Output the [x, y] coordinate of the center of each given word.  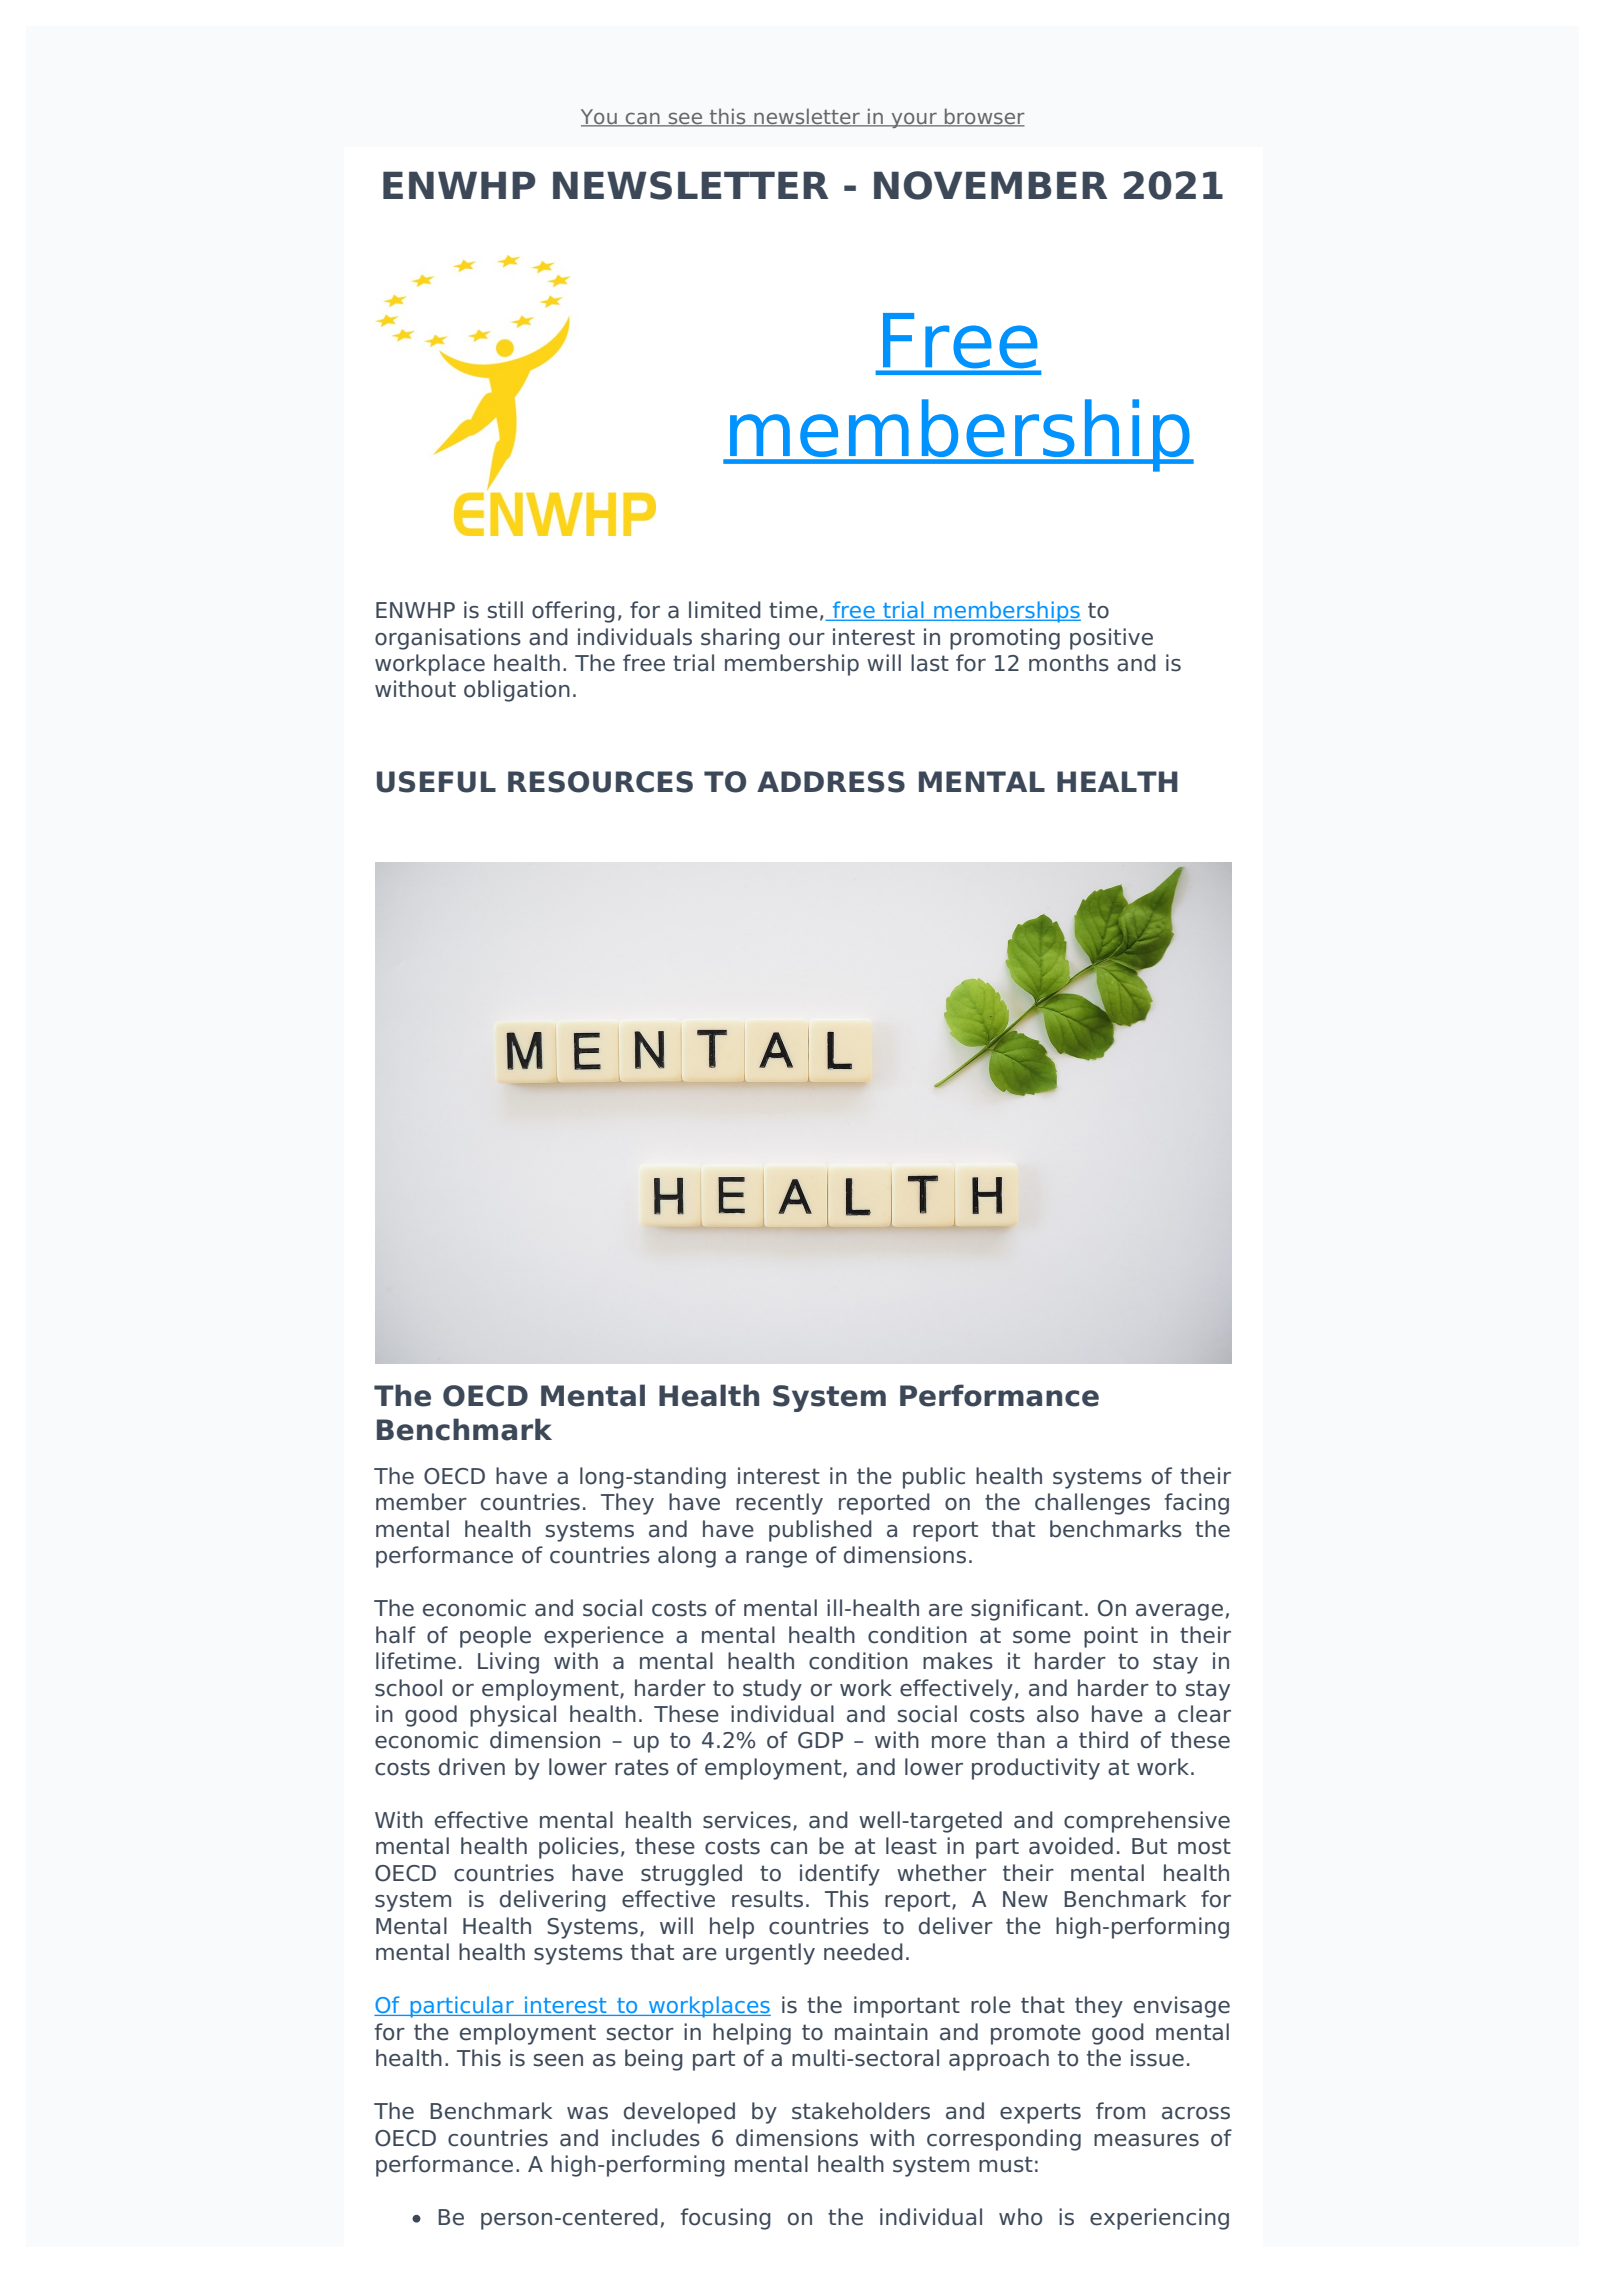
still [505, 610]
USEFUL [436, 782]
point [1111, 1637]
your [914, 120]
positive [1111, 639]
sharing [740, 639]
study [772, 1690]
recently [779, 1504]
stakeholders [861, 2111]
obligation [517, 691]
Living [508, 1663]
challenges [1092, 1504]
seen [558, 2060]
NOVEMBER [990, 185]
